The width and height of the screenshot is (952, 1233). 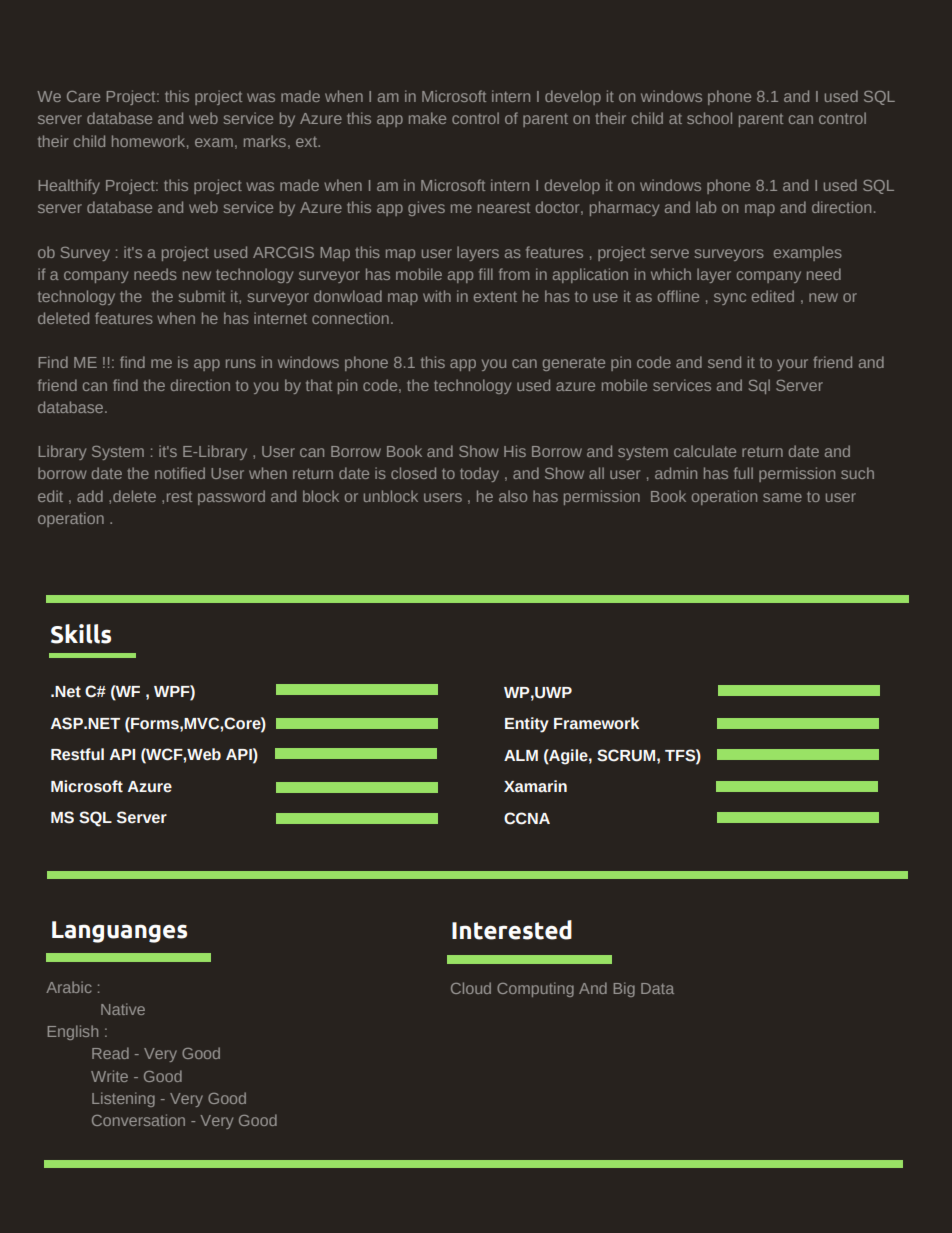 What do you see at coordinates (69, 987) in the screenshot?
I see `Arabic` at bounding box center [69, 987].
